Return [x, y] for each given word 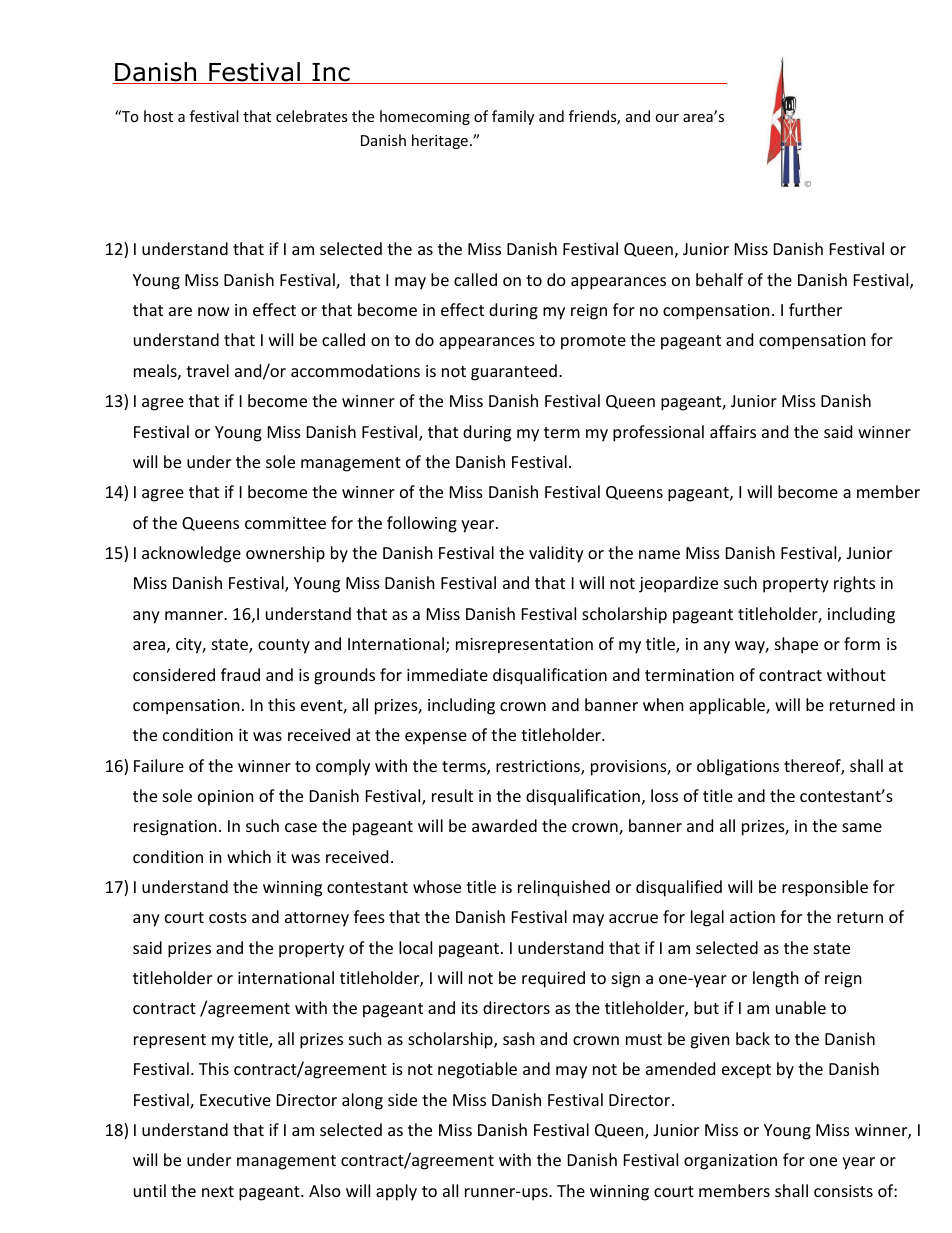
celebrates [312, 116]
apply [396, 1192]
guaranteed [514, 372]
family [513, 117]
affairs [733, 431]
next [218, 1191]
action [752, 917]
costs [228, 917]
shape [796, 645]
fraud [240, 674]
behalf [719, 279]
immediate [447, 674]
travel [207, 370]
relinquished [564, 888]
